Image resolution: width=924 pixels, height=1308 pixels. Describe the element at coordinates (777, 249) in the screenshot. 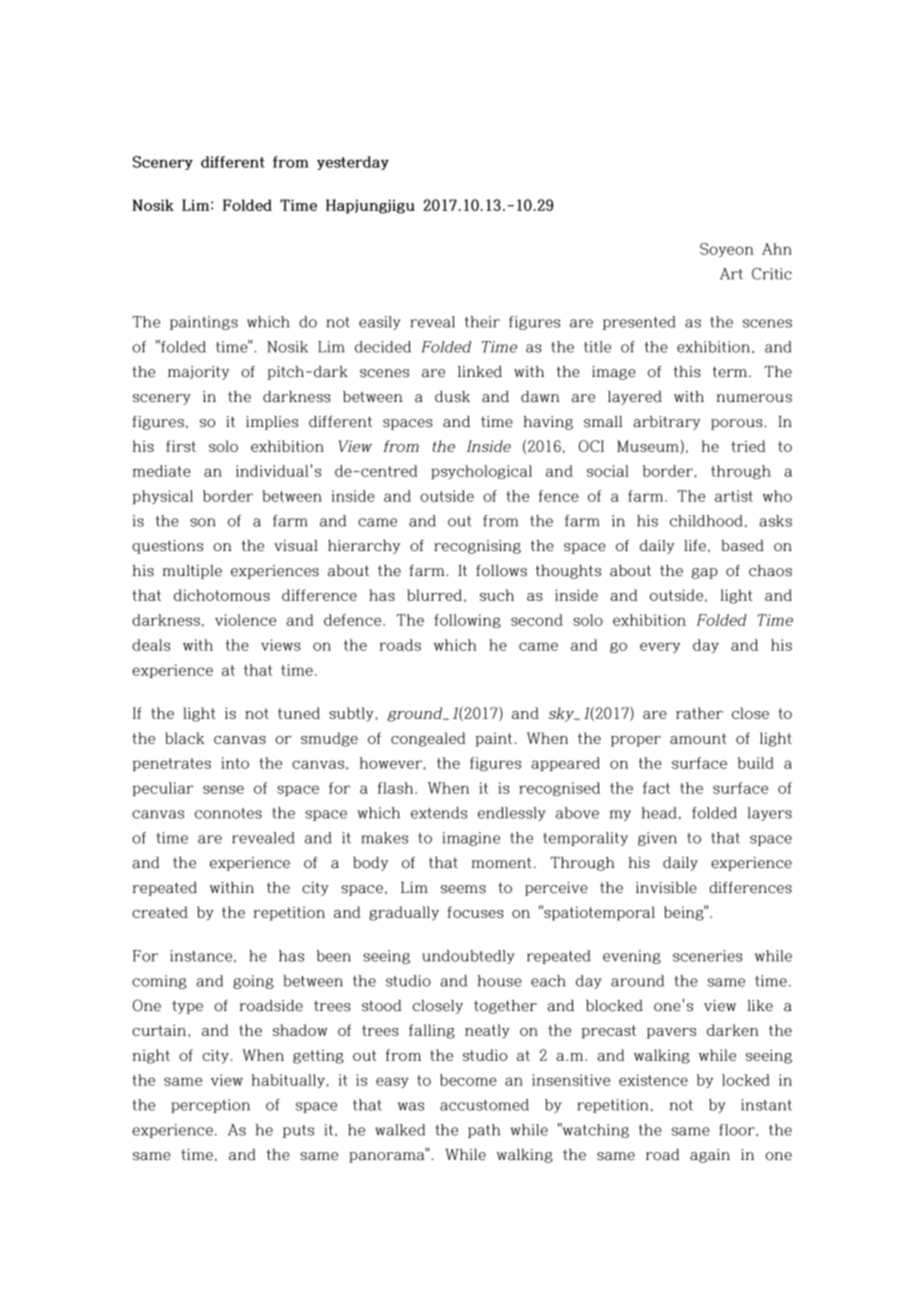

I see `Ahn` at that location.
